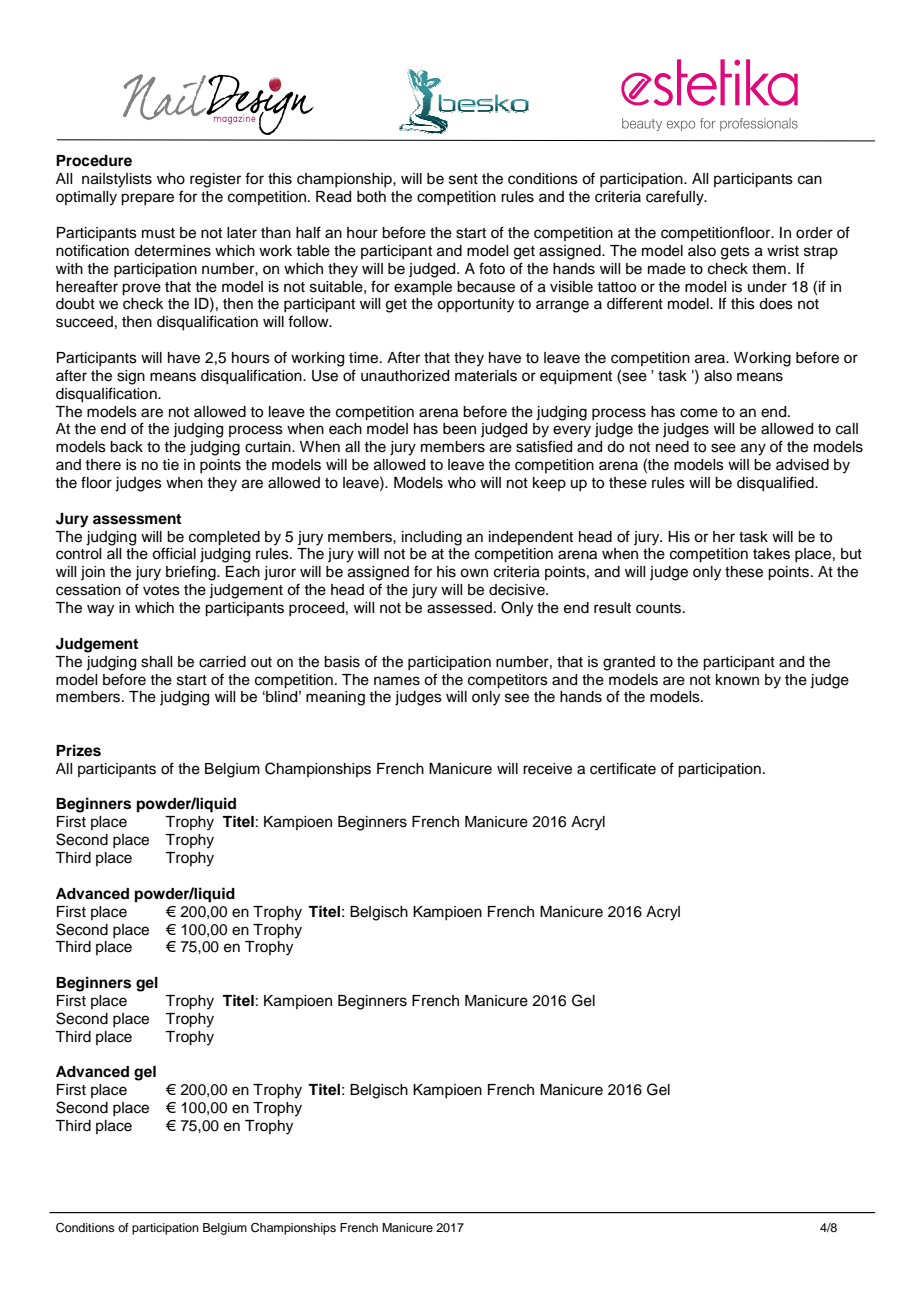  Describe the element at coordinates (459, 608) in the image. I see `assessed` at that location.
